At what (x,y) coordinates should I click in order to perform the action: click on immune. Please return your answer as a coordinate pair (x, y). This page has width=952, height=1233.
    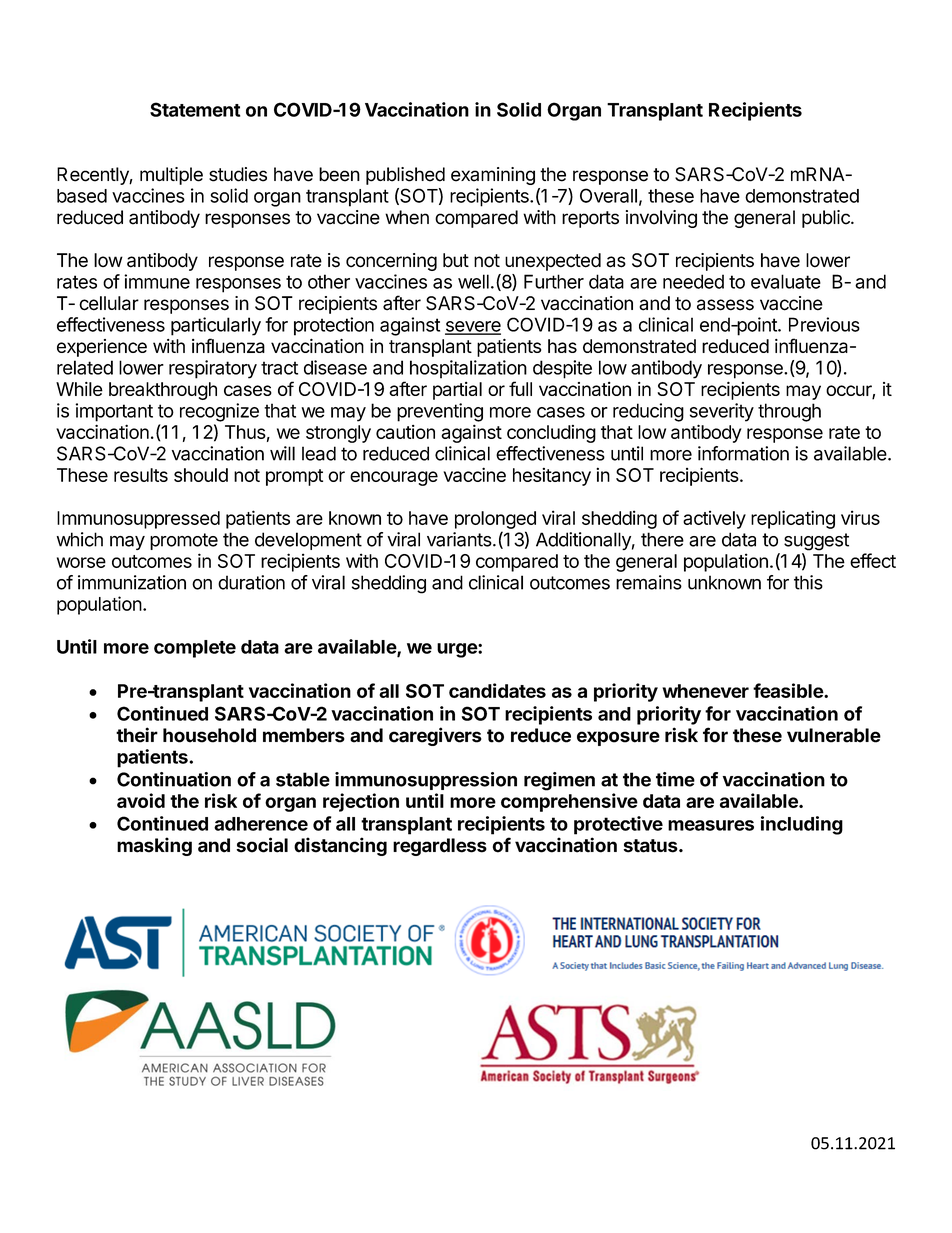
    Looking at the image, I should click on (157, 281).
